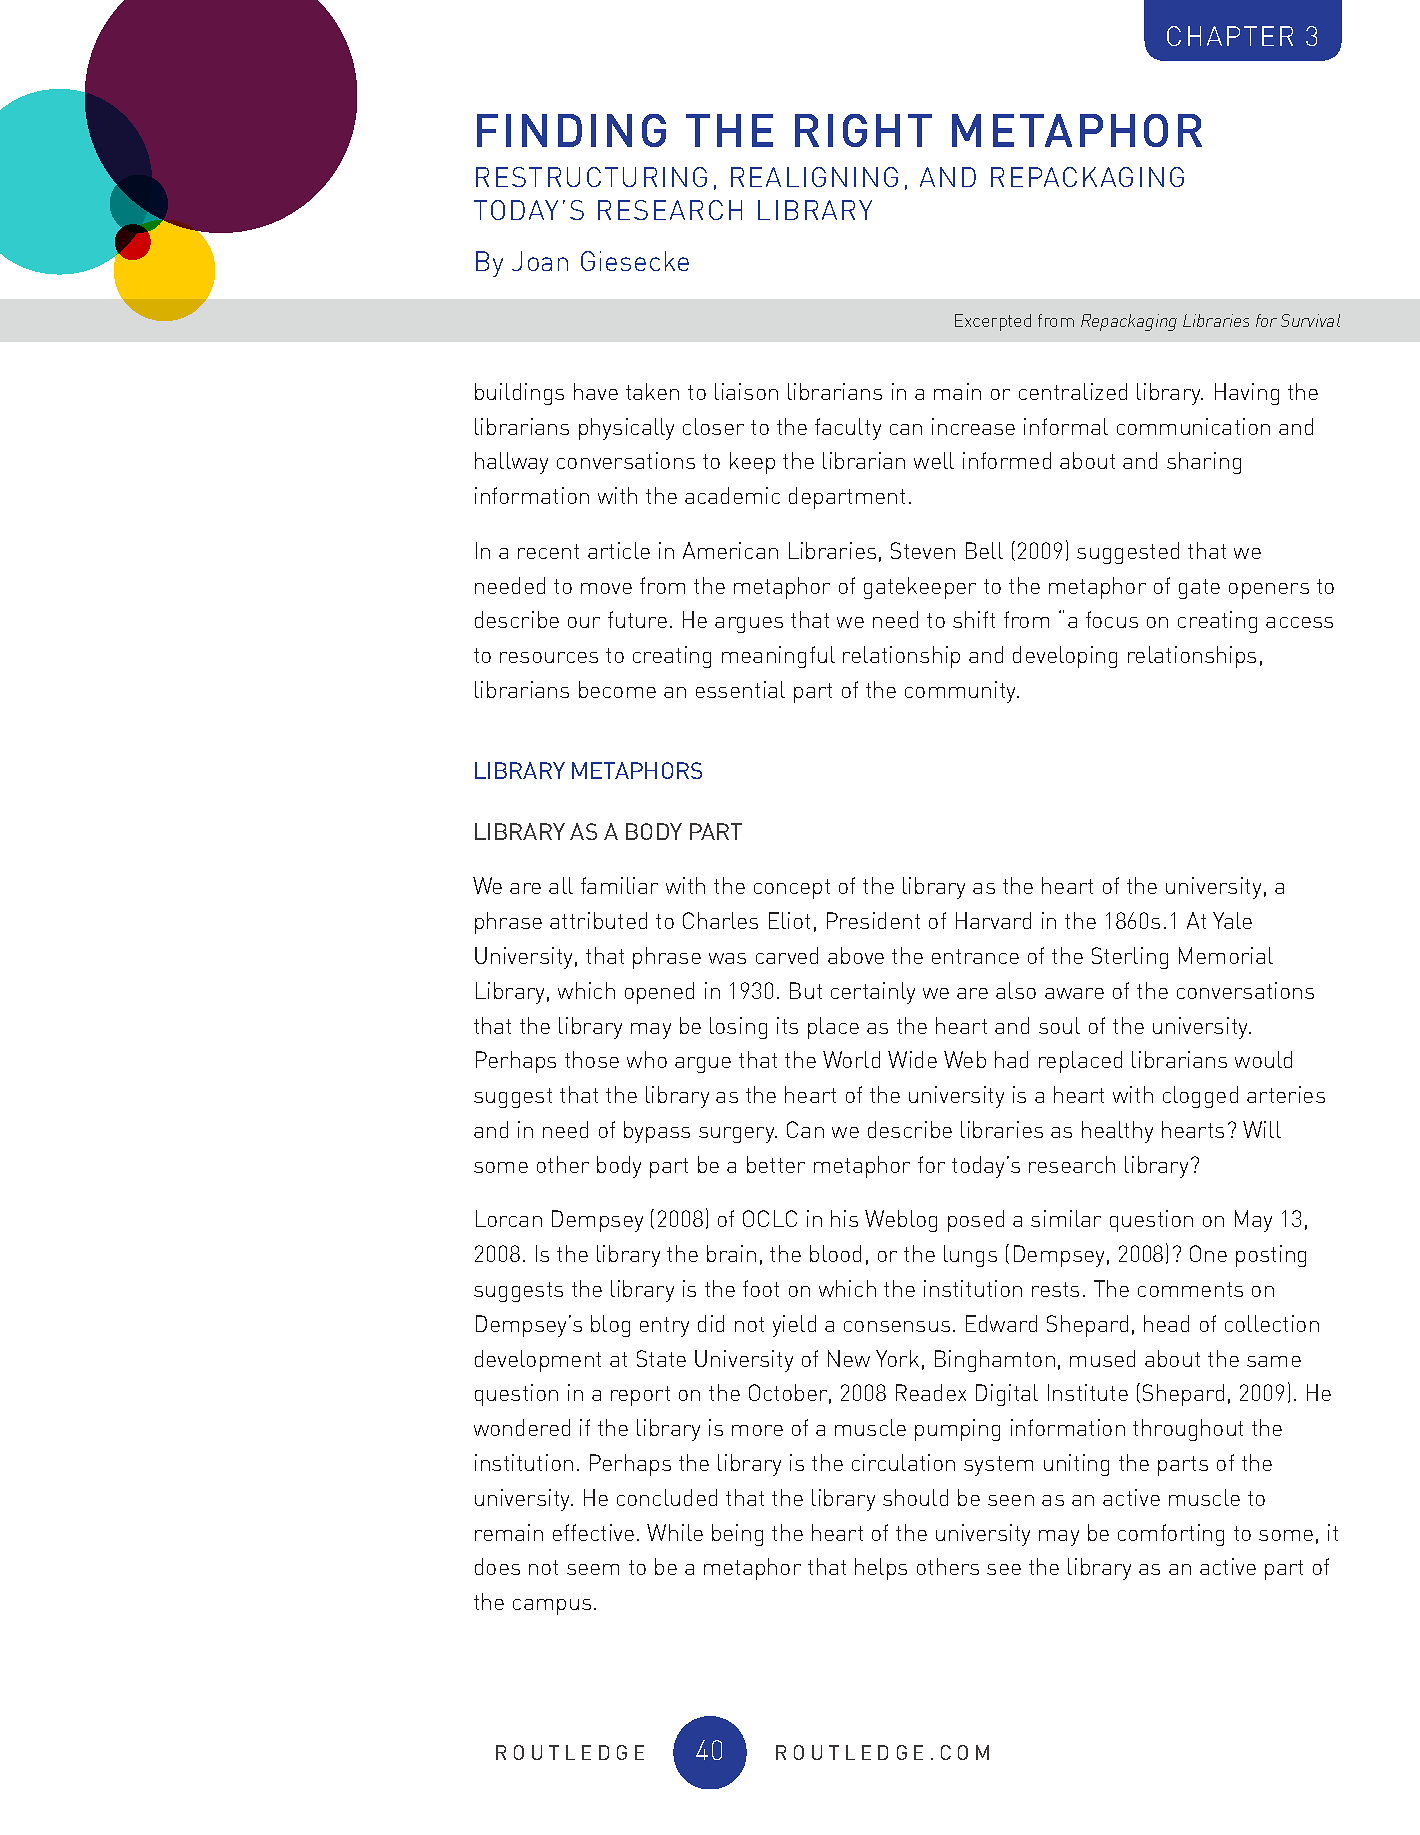  What do you see at coordinates (1230, 36) in the image?
I see `CHAPTER` at bounding box center [1230, 36].
